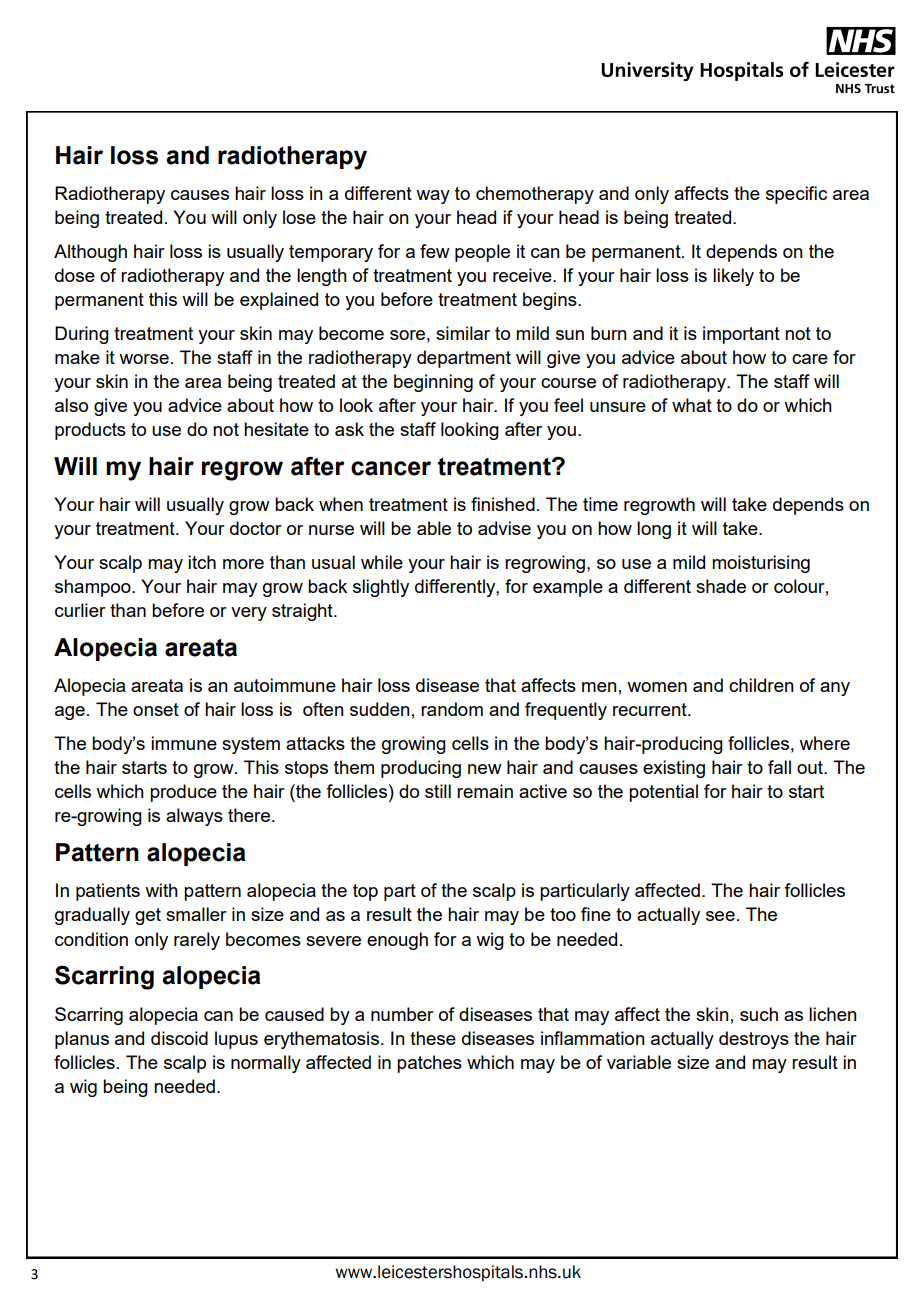 The height and width of the document is (1308, 924). I want to click on these, so click(433, 1038).
